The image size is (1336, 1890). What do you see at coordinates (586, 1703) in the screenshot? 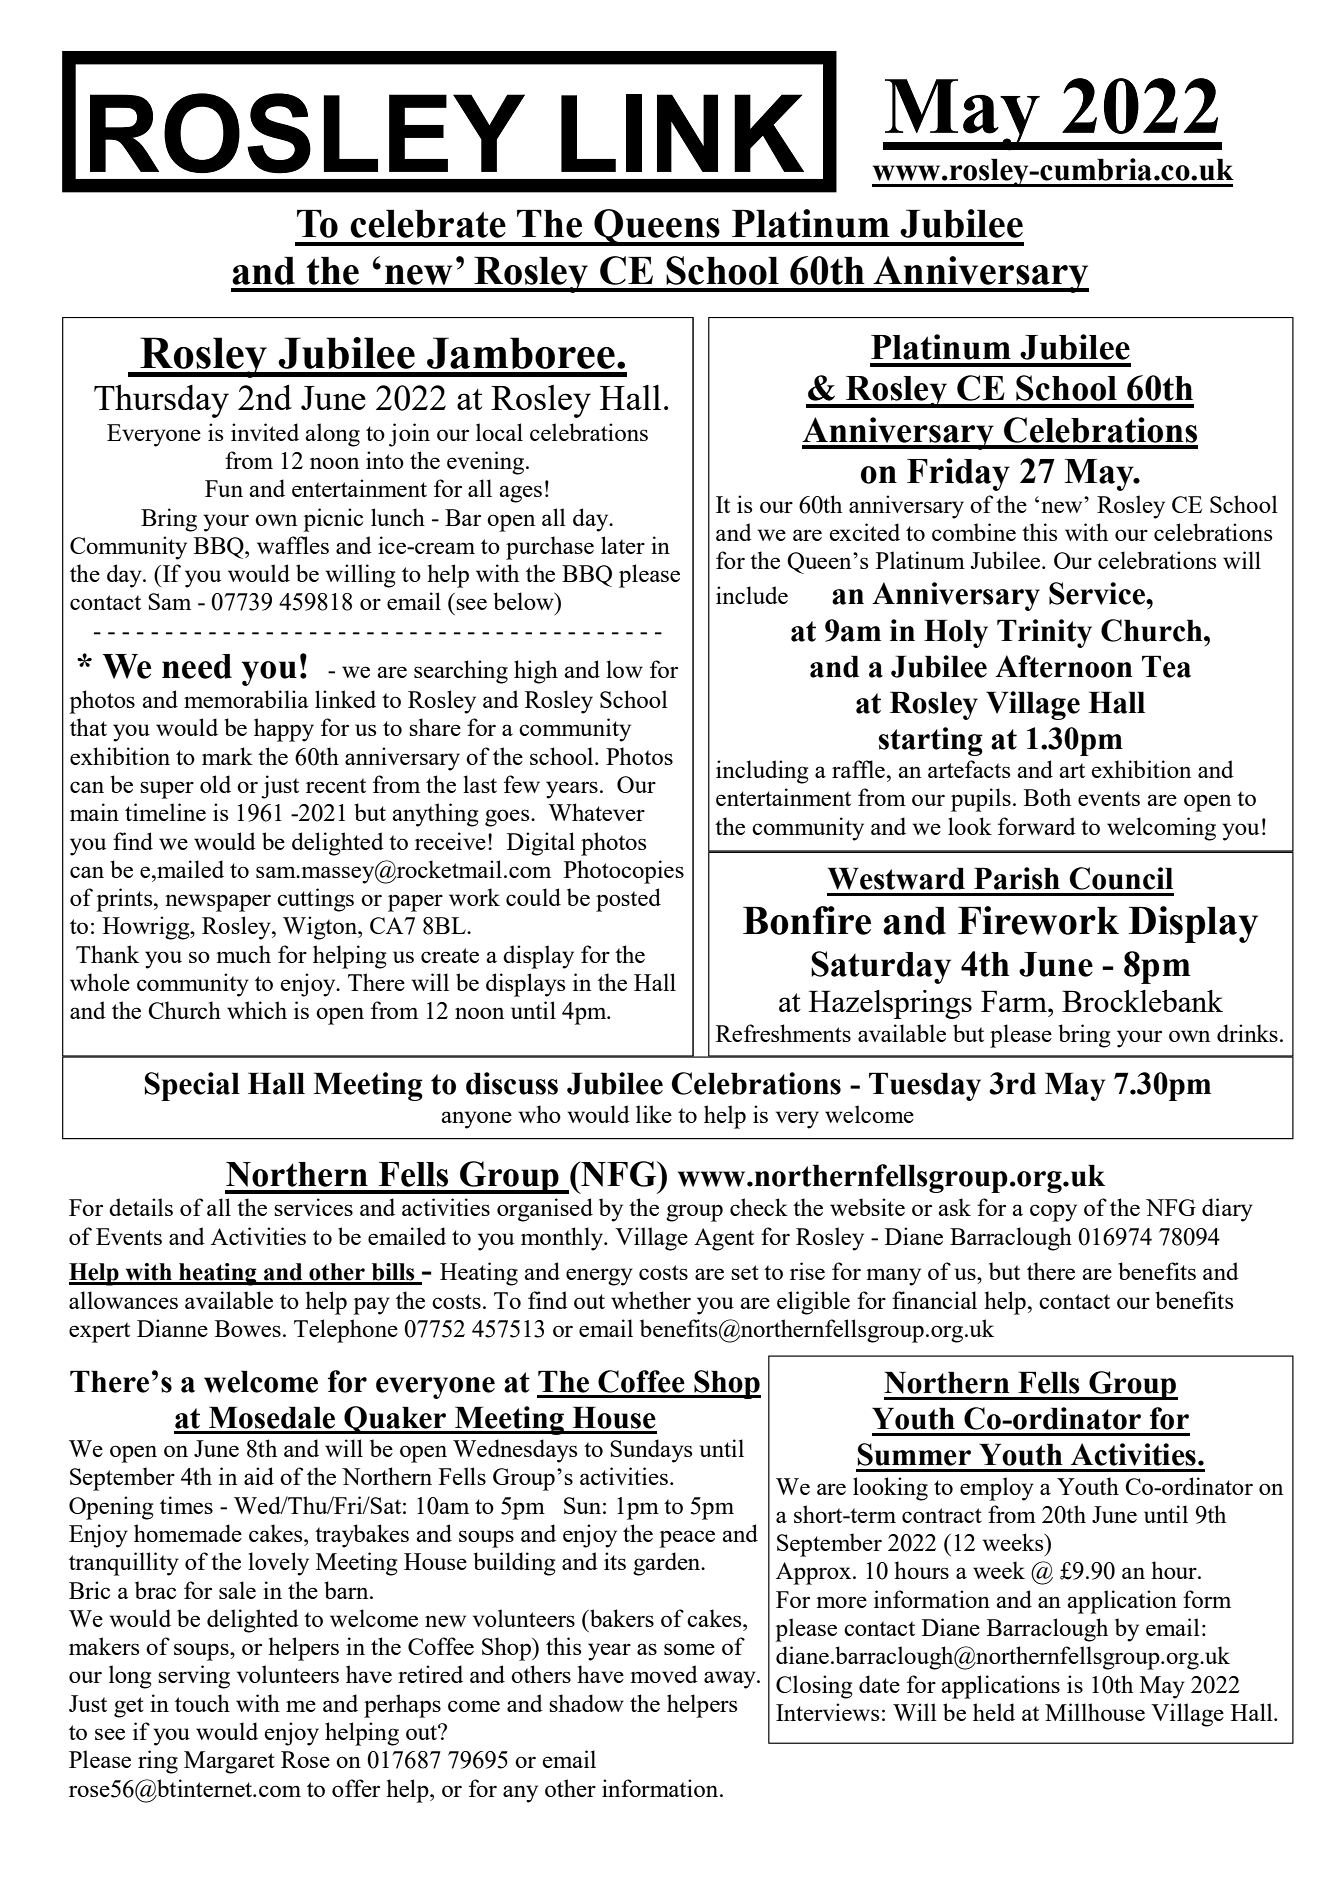
I see `shadow` at bounding box center [586, 1703].
